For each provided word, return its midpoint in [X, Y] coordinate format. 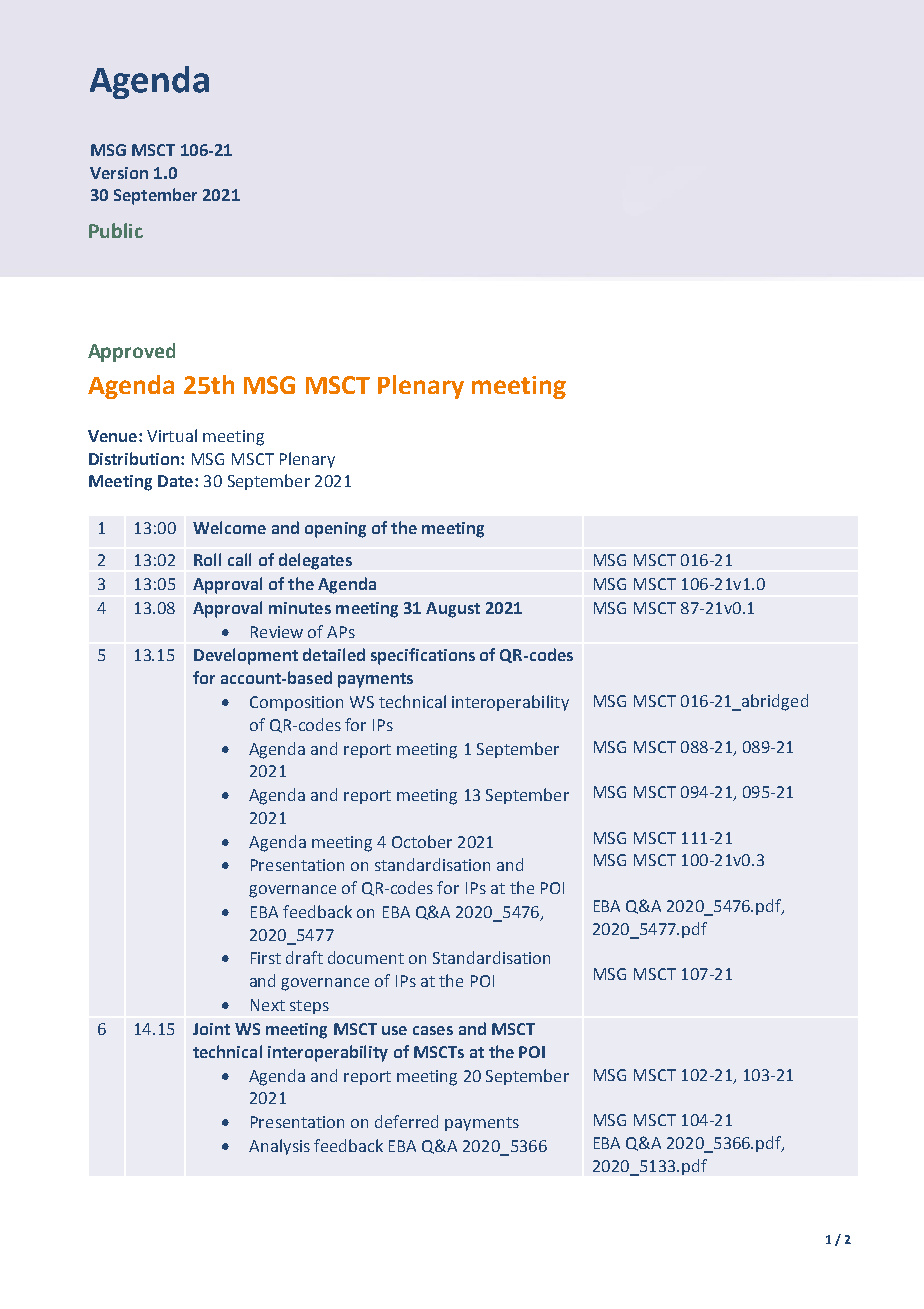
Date [177, 481]
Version [119, 173]
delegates [315, 561]
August [453, 610]
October [422, 841]
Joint [211, 1029]
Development [246, 656]
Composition [296, 703]
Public [116, 230]
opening [335, 530]
